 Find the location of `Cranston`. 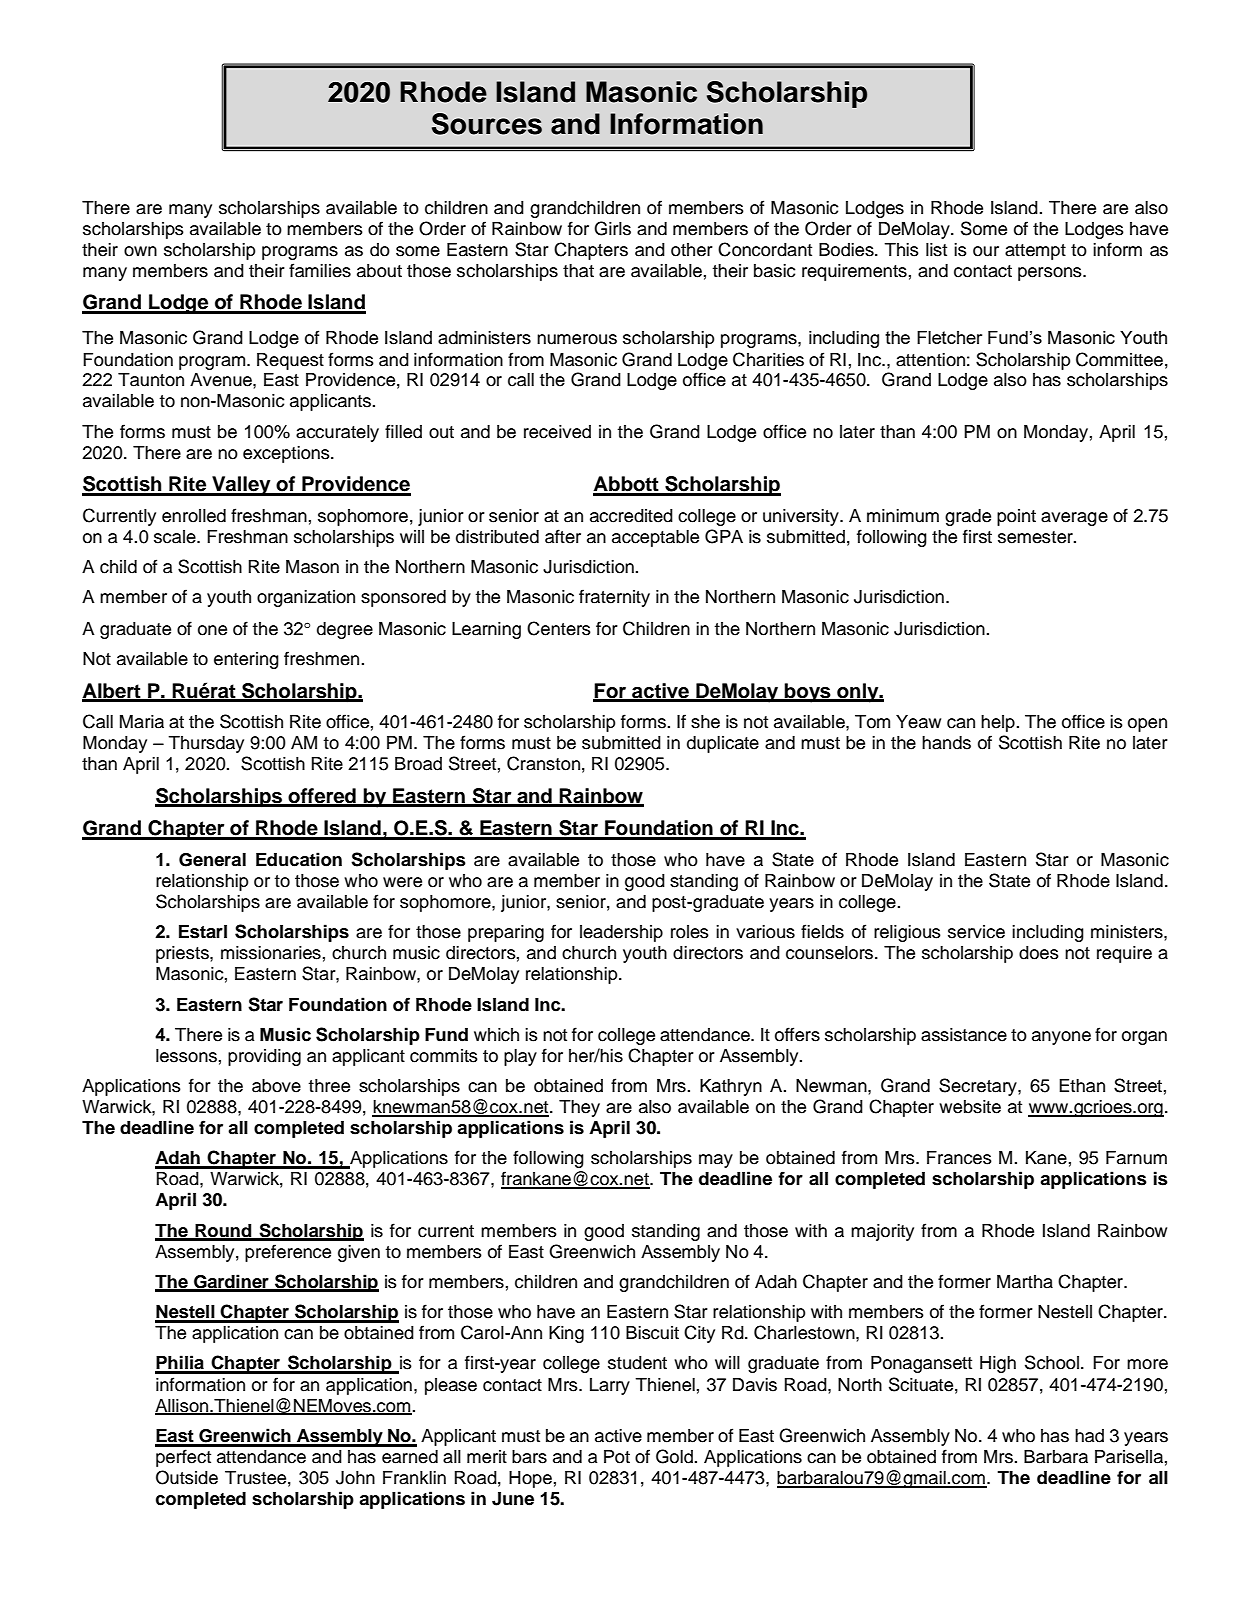

Cranston is located at coordinates (543, 763).
